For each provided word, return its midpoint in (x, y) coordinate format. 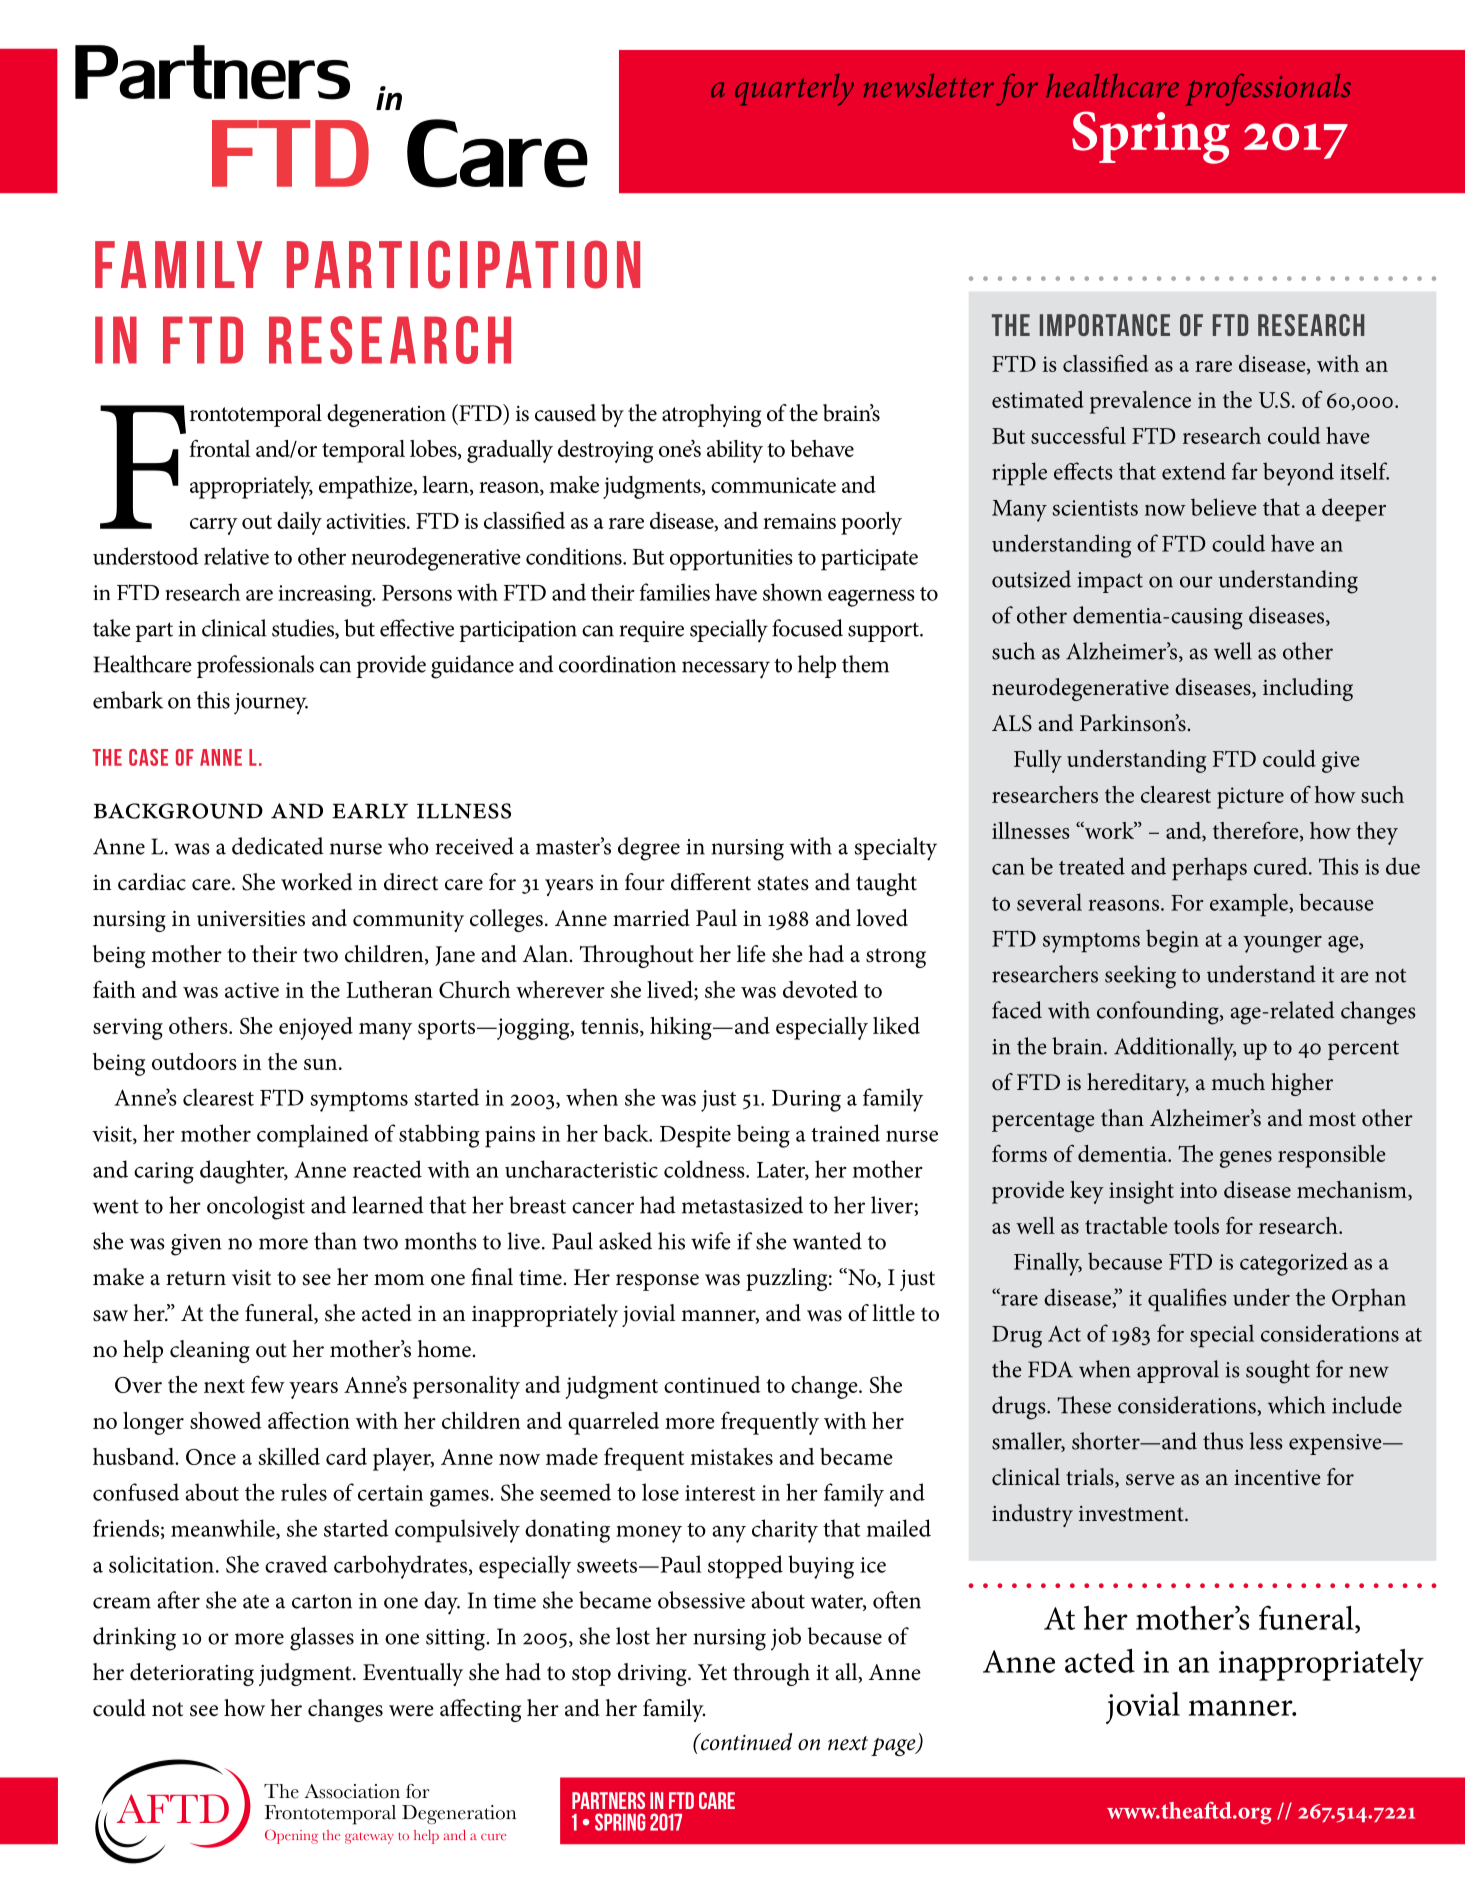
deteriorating (192, 1674)
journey (271, 704)
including (1308, 689)
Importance (1105, 325)
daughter (243, 1172)
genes (1246, 1159)
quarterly (794, 90)
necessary (726, 670)
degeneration (386, 415)
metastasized (742, 1205)
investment (1132, 1514)
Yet (712, 1672)
